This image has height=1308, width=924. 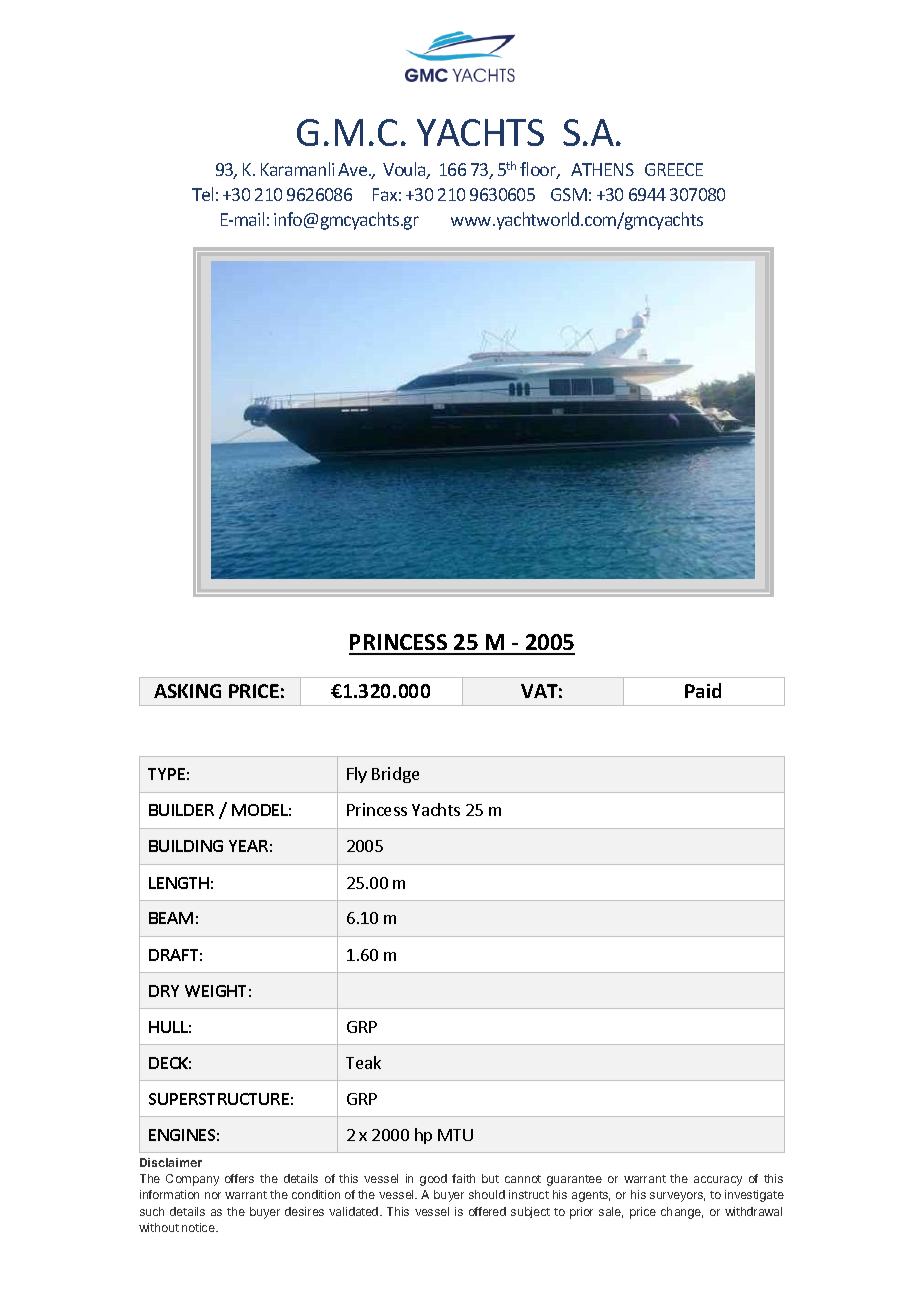 I want to click on BEAM, so click(x=171, y=918).
